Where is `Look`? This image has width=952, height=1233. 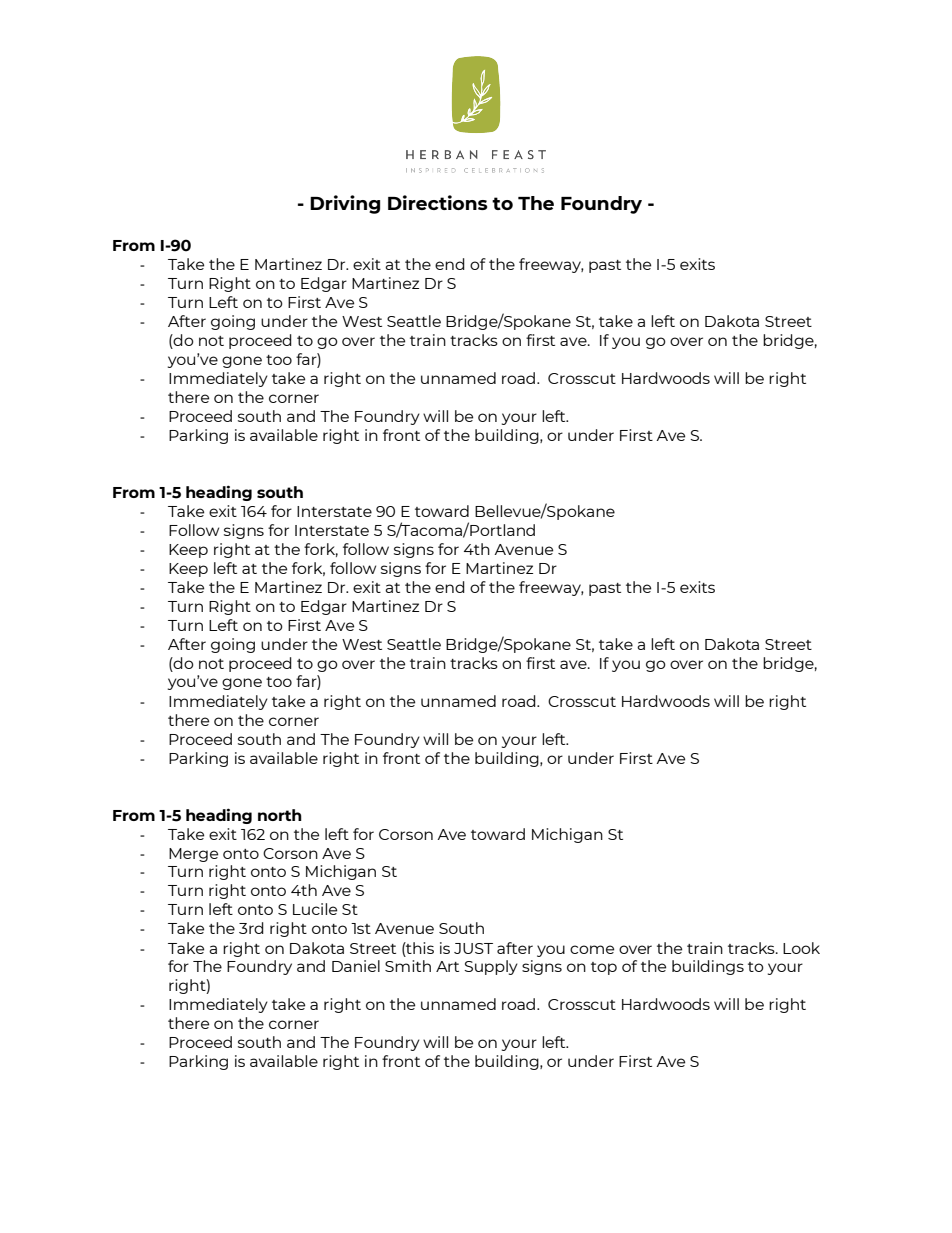 Look is located at coordinates (801, 948).
